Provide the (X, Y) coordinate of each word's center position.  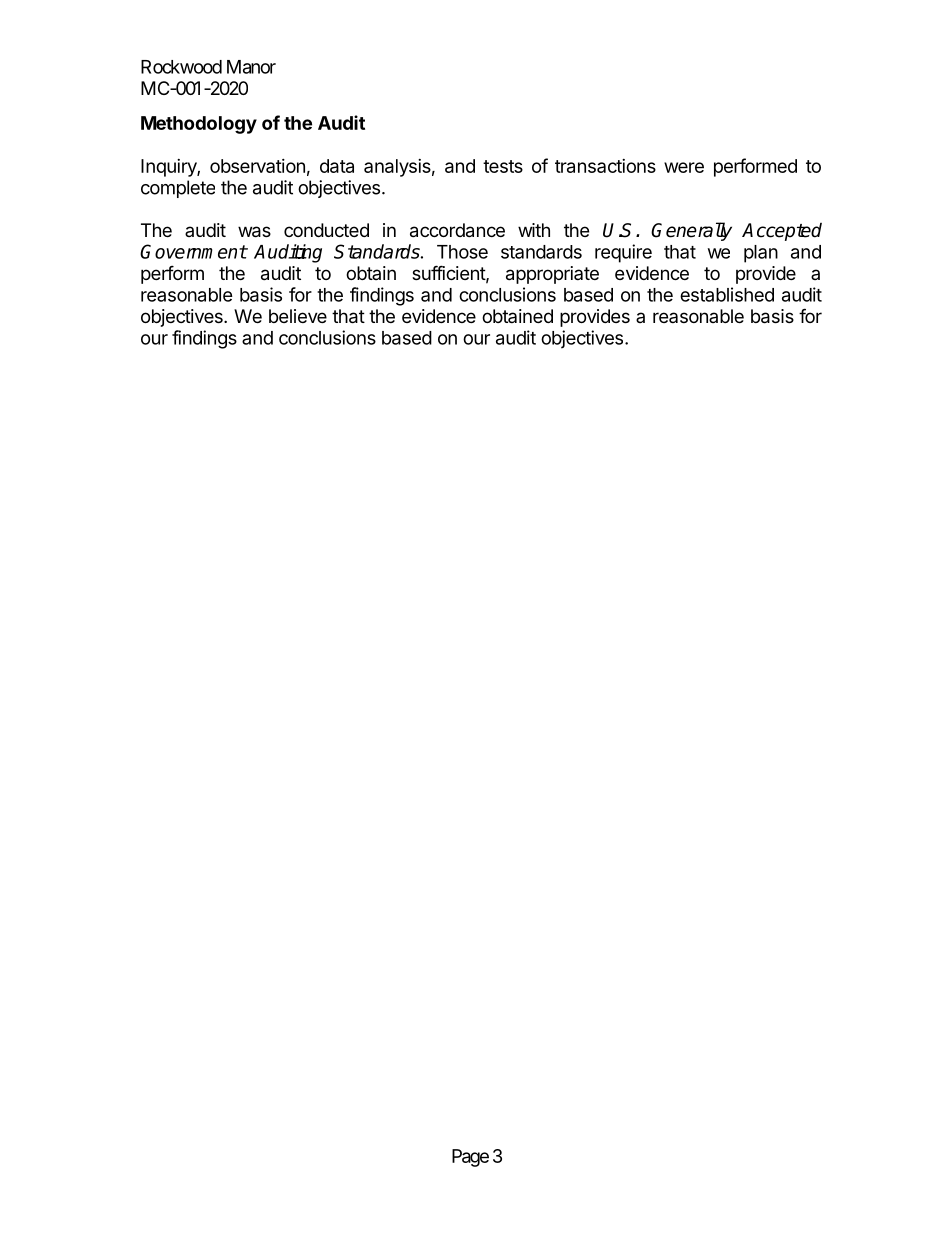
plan (761, 254)
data (337, 166)
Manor (251, 67)
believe (298, 316)
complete (178, 189)
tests (503, 166)
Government (193, 251)
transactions (605, 166)
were (684, 167)
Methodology (199, 125)
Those (462, 252)
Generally (691, 231)
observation (257, 166)
